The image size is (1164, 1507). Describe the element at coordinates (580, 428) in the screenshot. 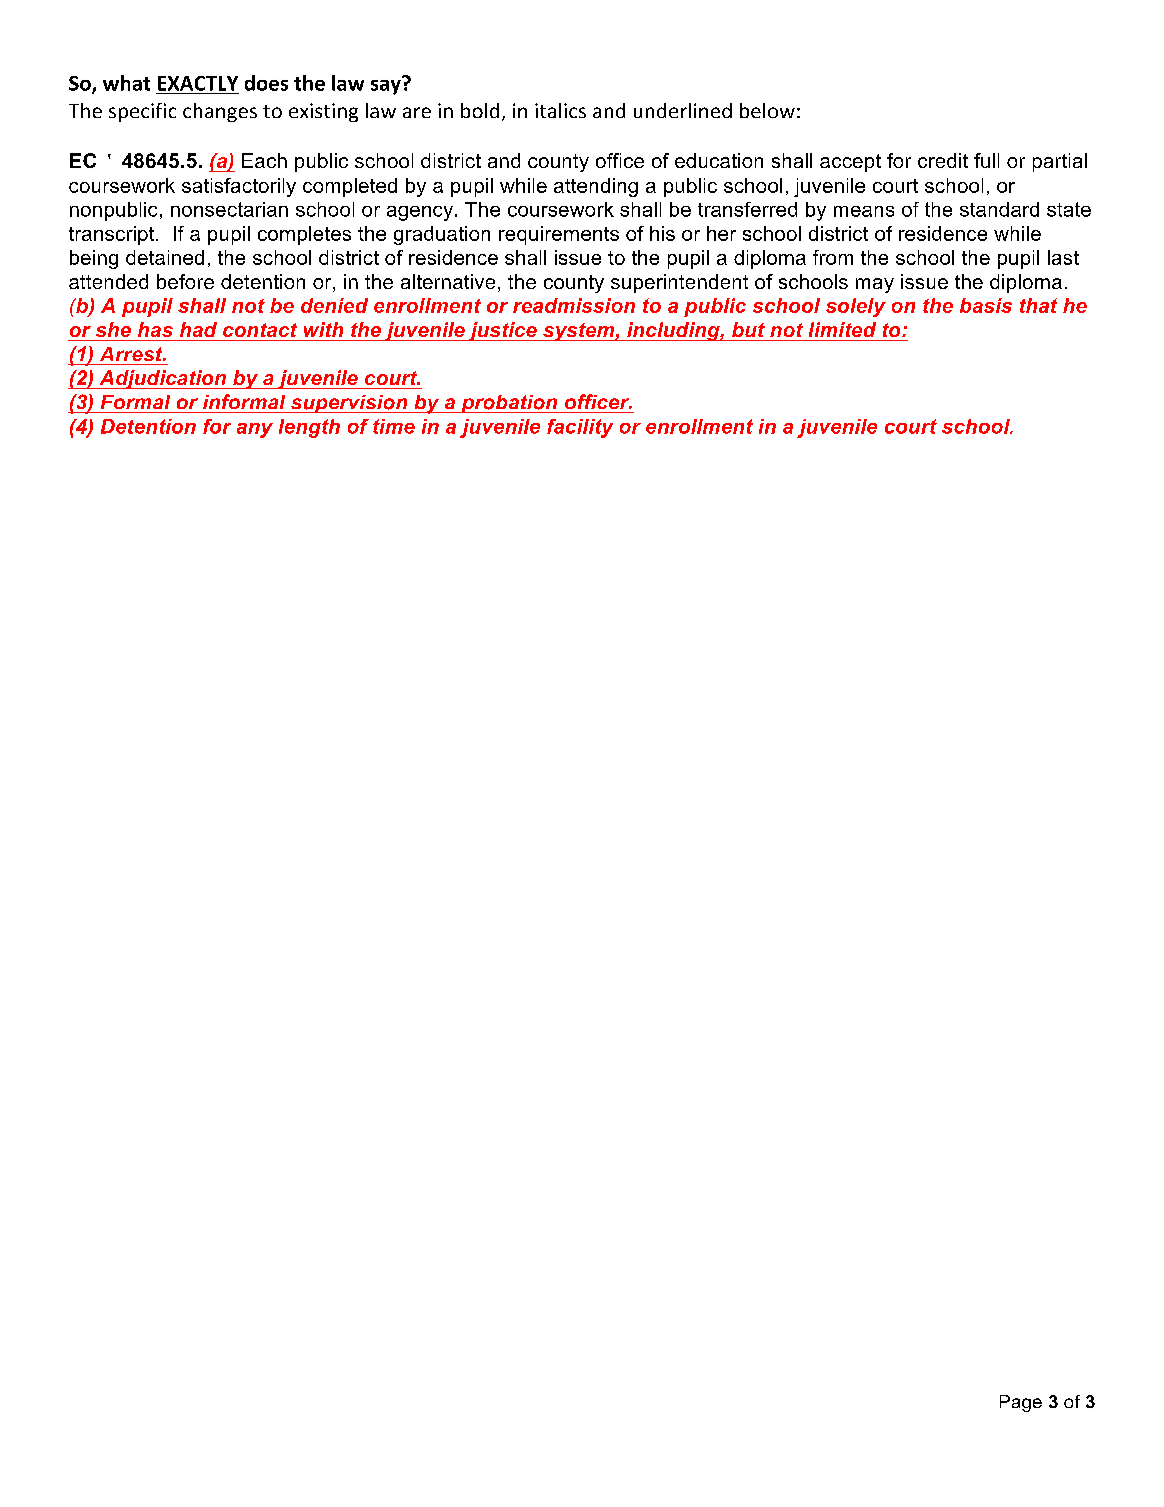

I see `facility` at that location.
